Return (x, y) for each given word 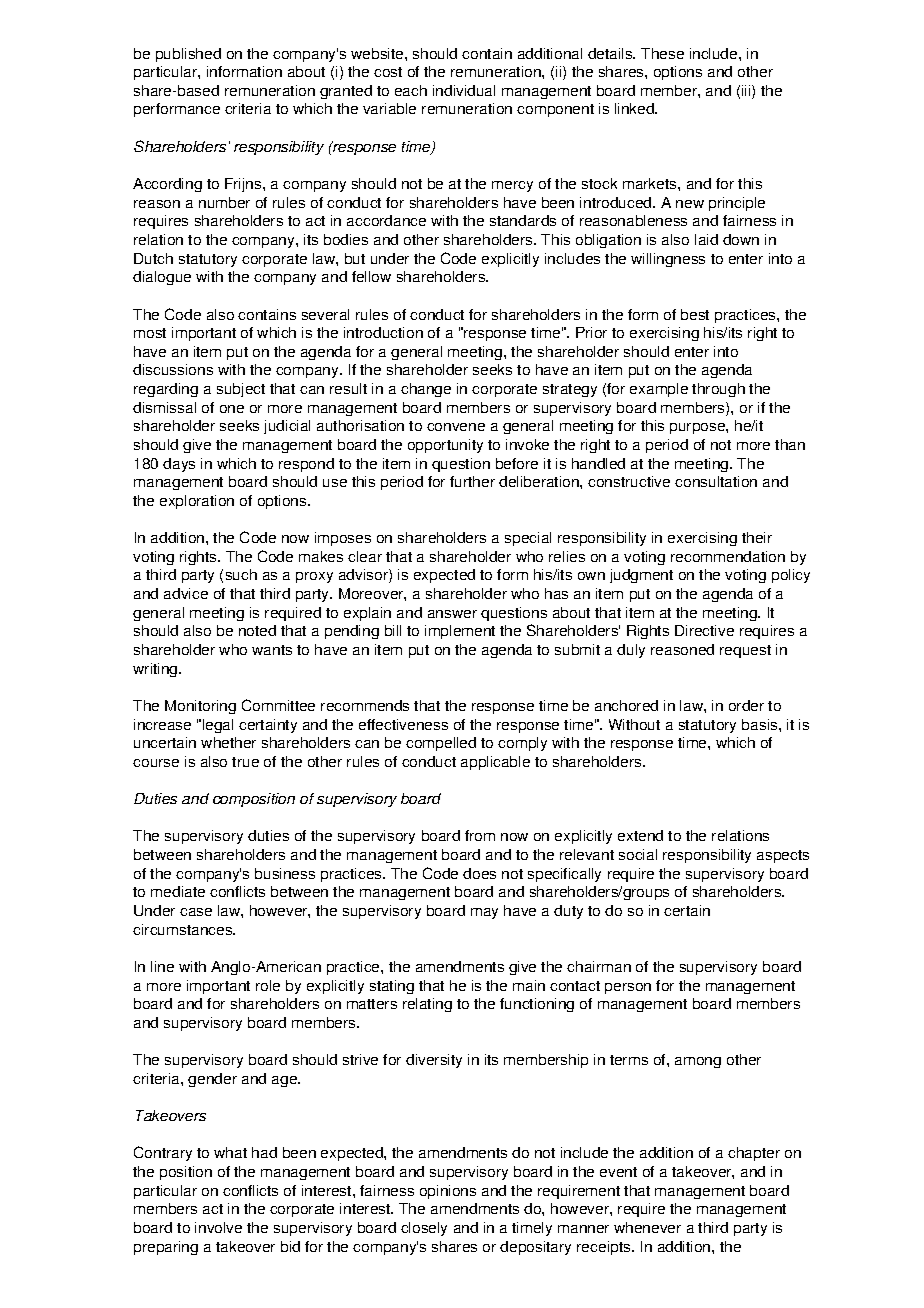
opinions (448, 1192)
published (188, 55)
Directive (704, 630)
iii (747, 92)
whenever (647, 1227)
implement (460, 632)
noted (257, 630)
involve (218, 1227)
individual (464, 90)
